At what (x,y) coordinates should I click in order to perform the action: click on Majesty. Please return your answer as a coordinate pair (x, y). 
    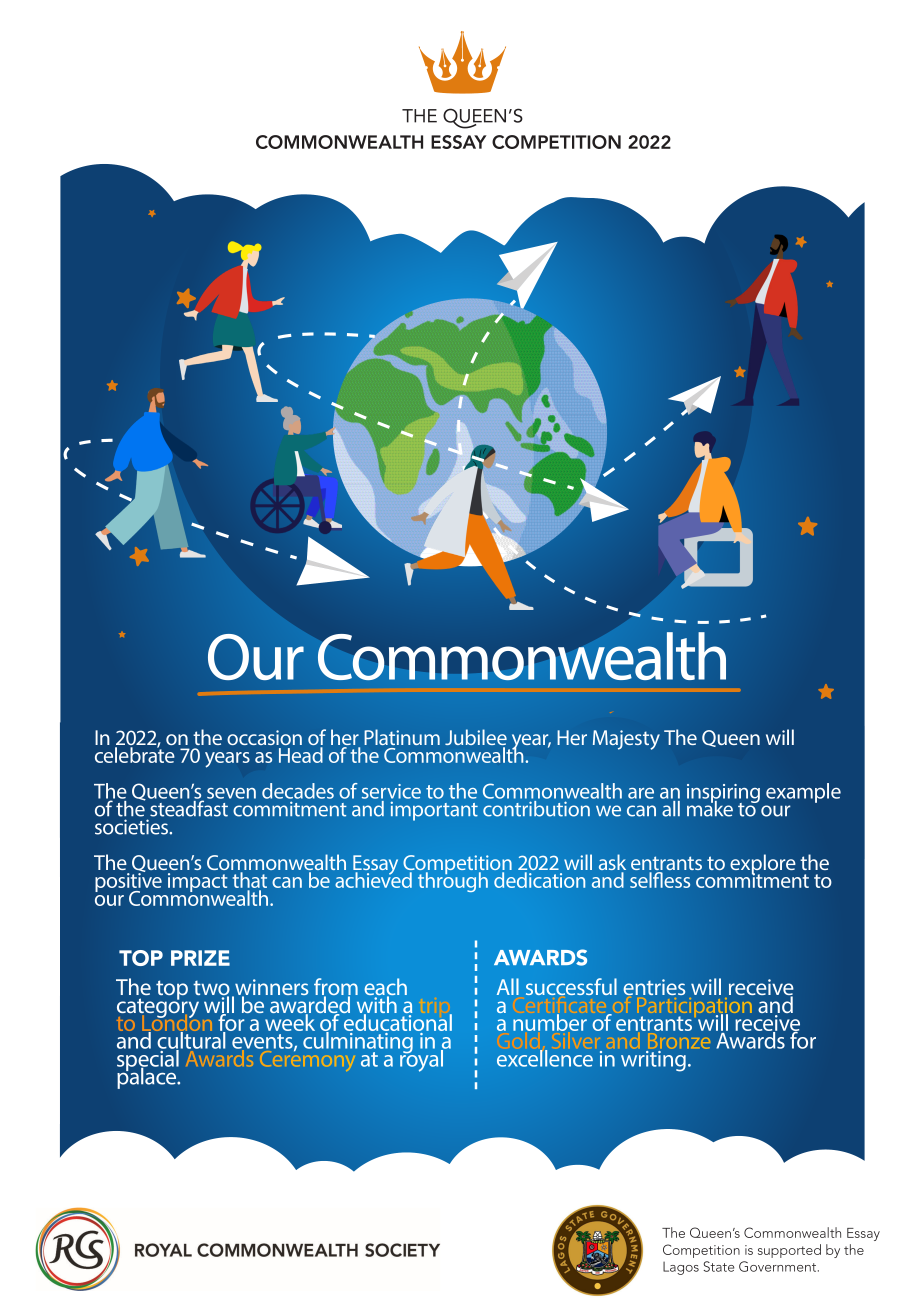
    Looking at the image, I should click on (626, 740).
